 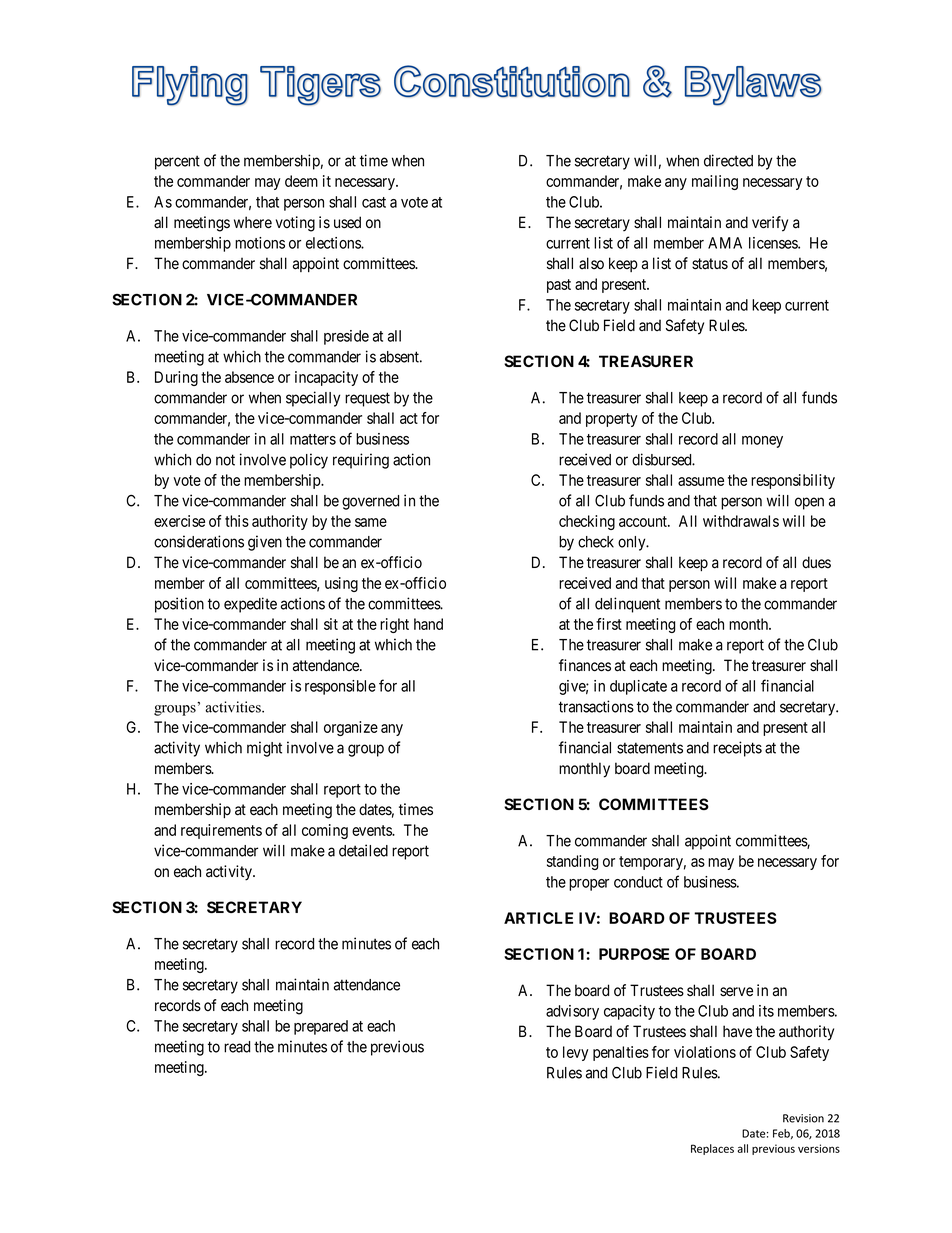 I want to click on Replaces, so click(x=712, y=1149).
